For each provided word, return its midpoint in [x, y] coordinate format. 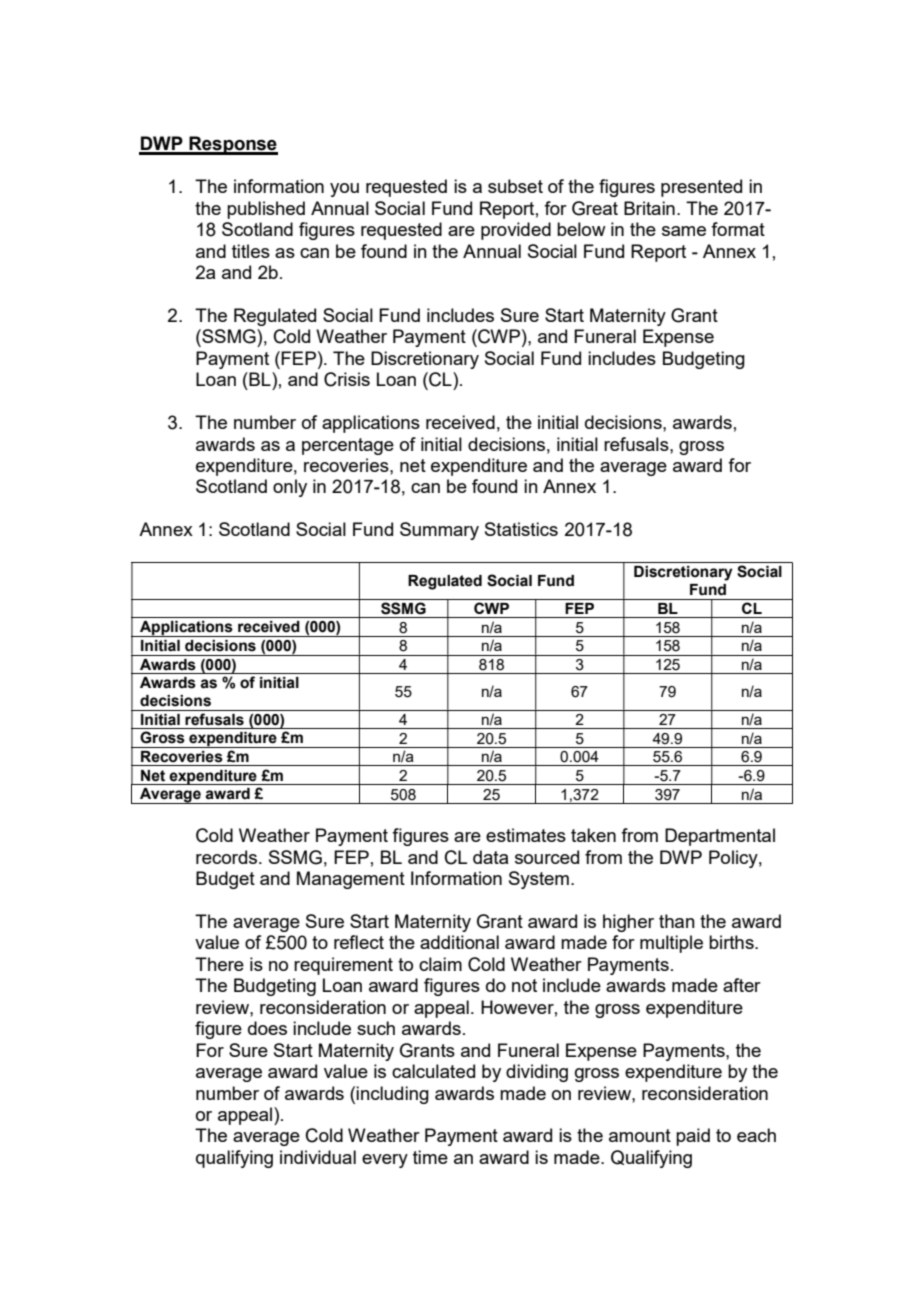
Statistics [521, 529]
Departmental [720, 837]
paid [693, 1137]
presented [701, 188]
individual [318, 1157]
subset [515, 186]
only [290, 488]
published [266, 210]
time [430, 1157]
